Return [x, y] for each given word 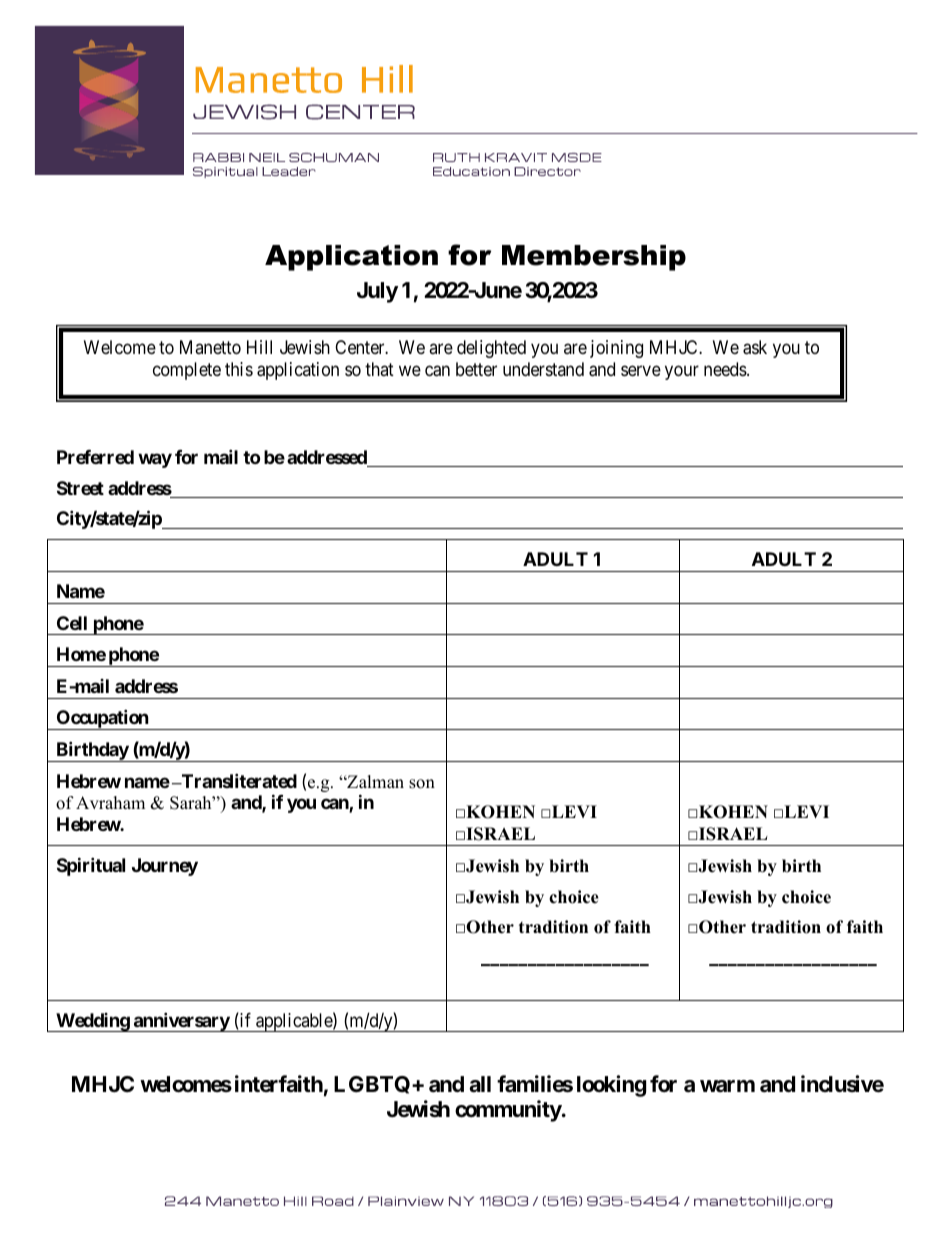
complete [187, 371]
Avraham [110, 802]
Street [80, 488]
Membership [594, 258]
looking [611, 1086]
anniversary [181, 1022]
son [422, 784]
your [682, 372]
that [379, 369]
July [377, 292]
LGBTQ [373, 1085]
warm [727, 1086]
